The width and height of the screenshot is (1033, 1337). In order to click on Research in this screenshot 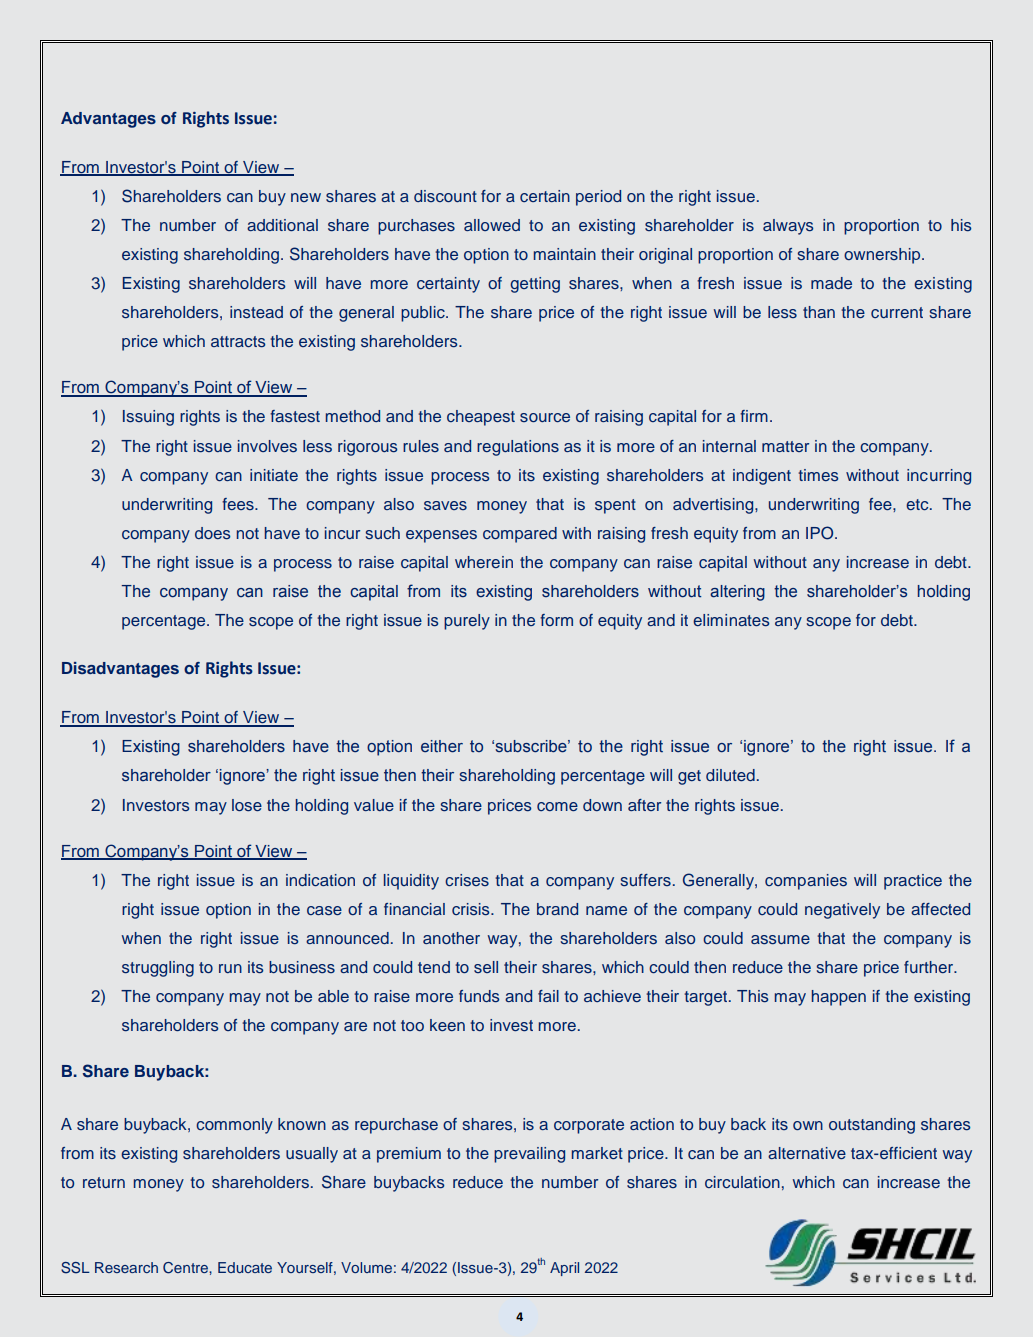, I will do `click(126, 1267)`.
